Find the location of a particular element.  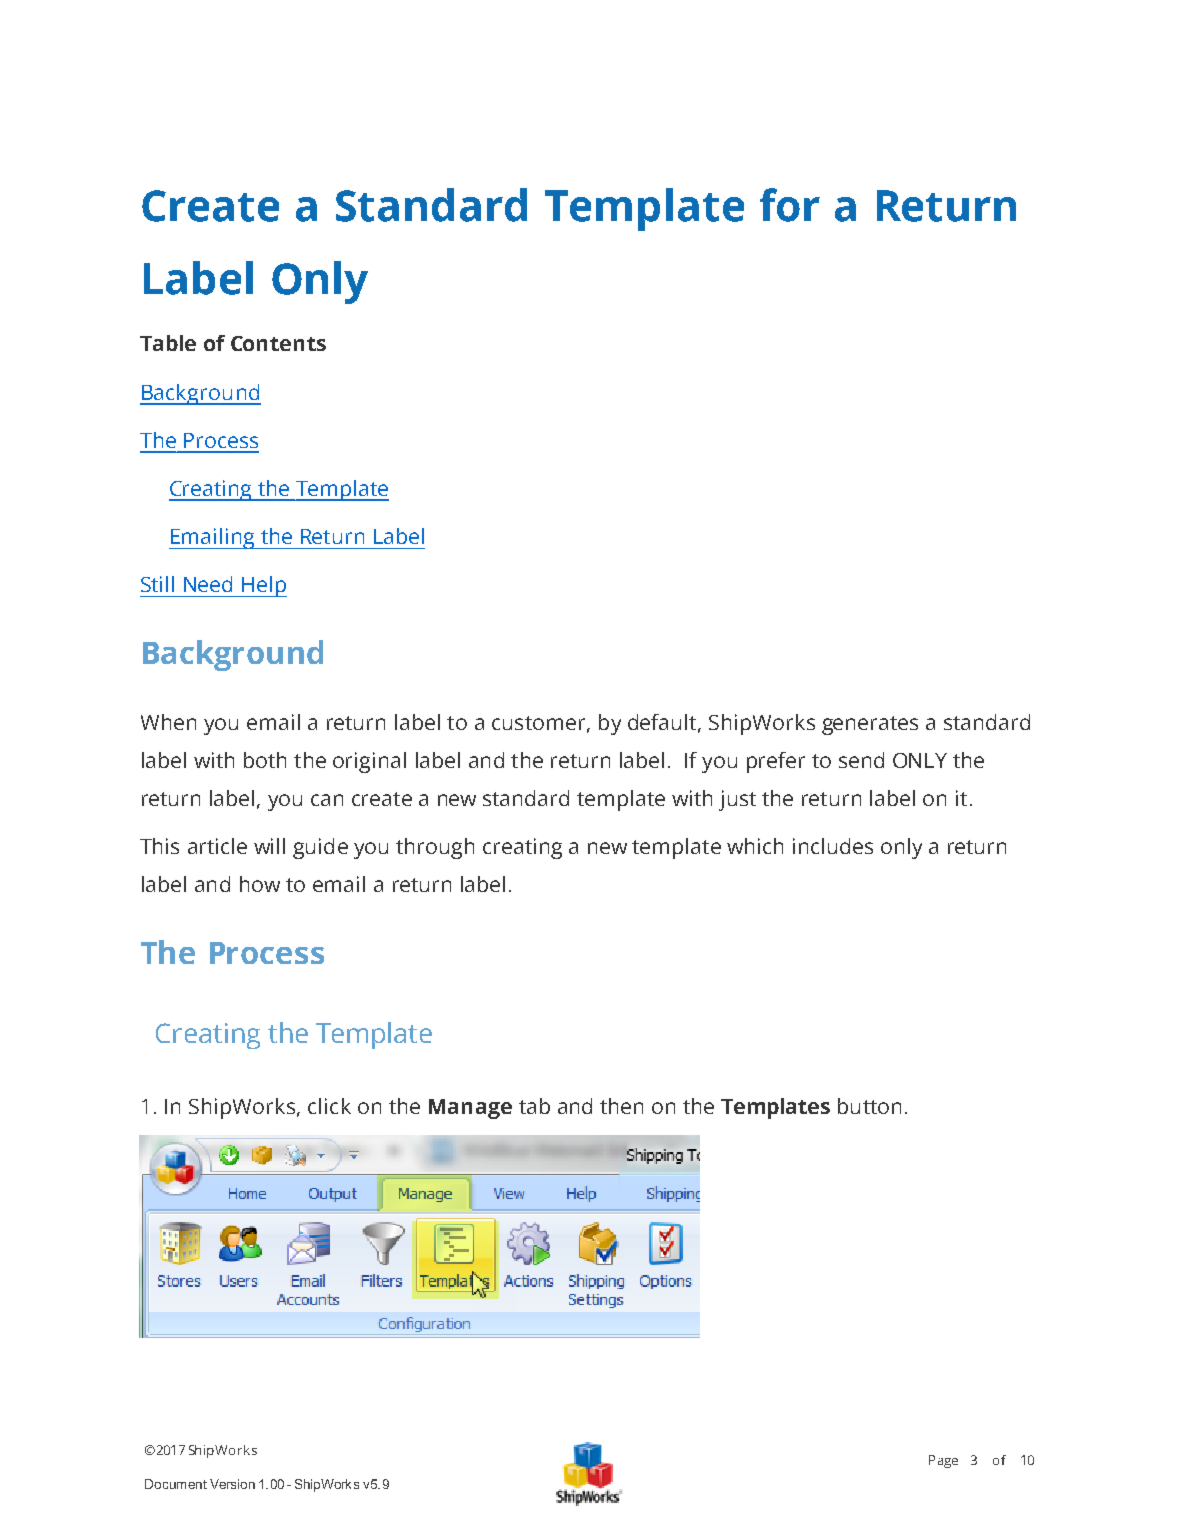

through is located at coordinates (435, 848).
